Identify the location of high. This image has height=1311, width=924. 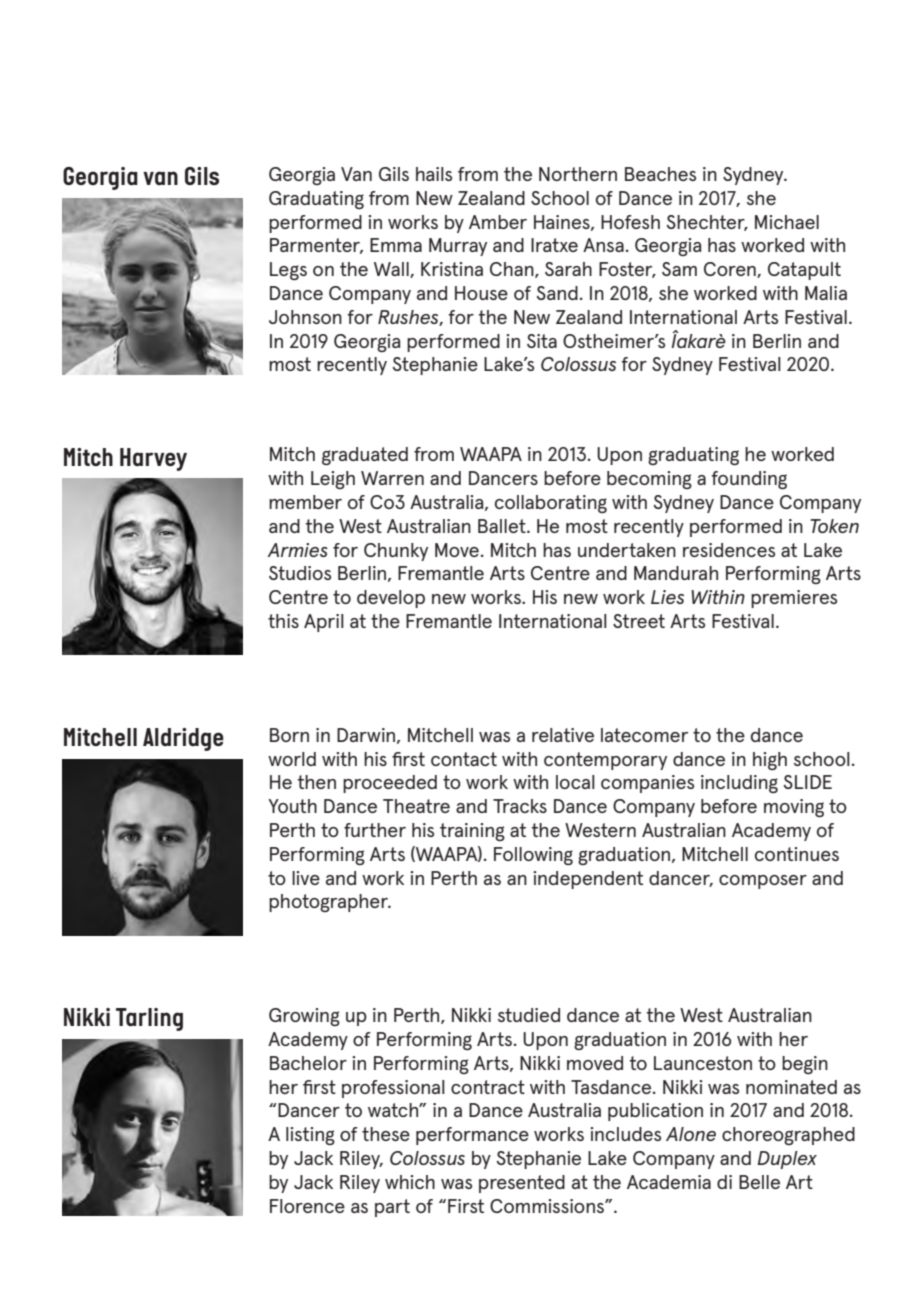
(770, 761).
